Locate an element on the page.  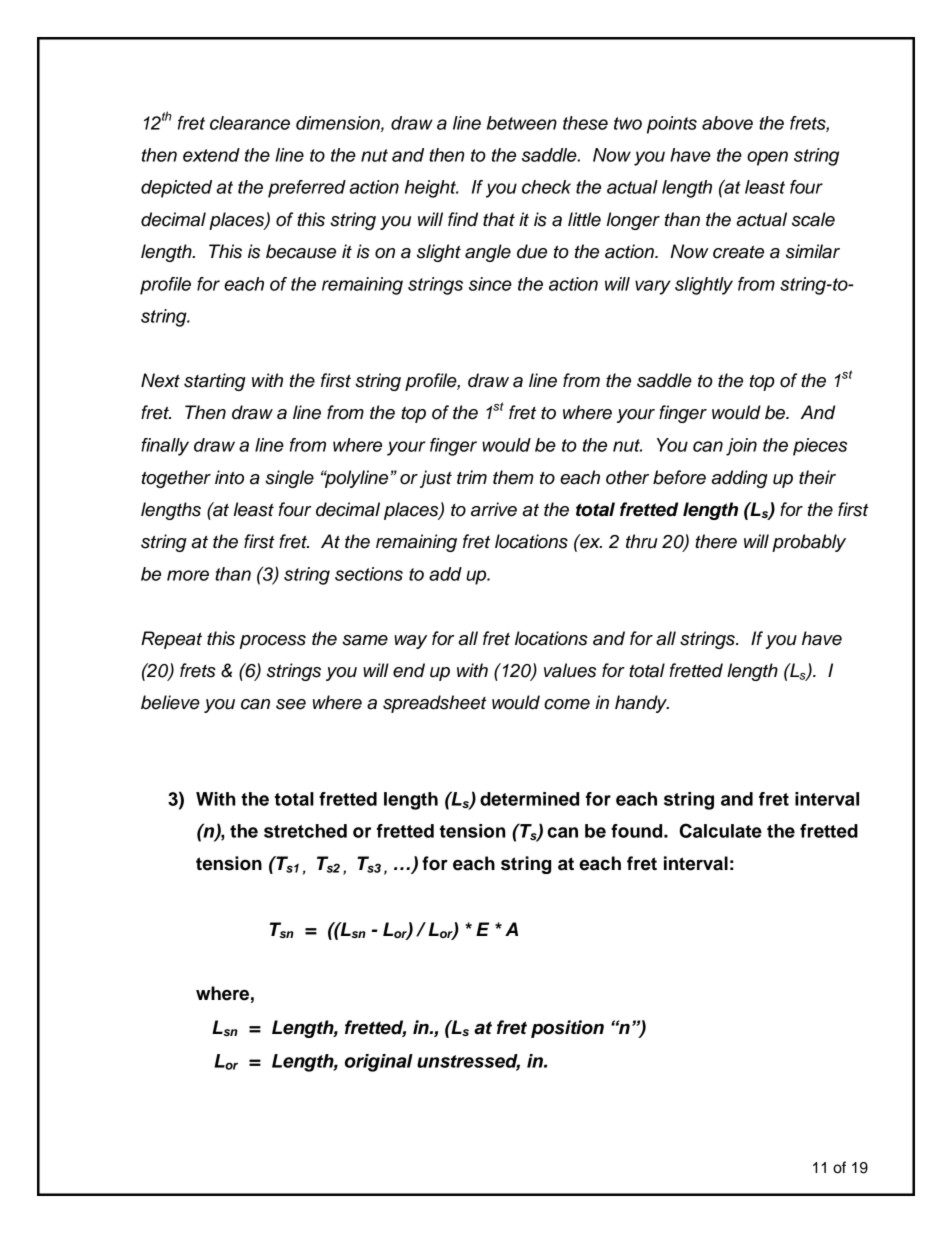
Calculate is located at coordinates (721, 830).
